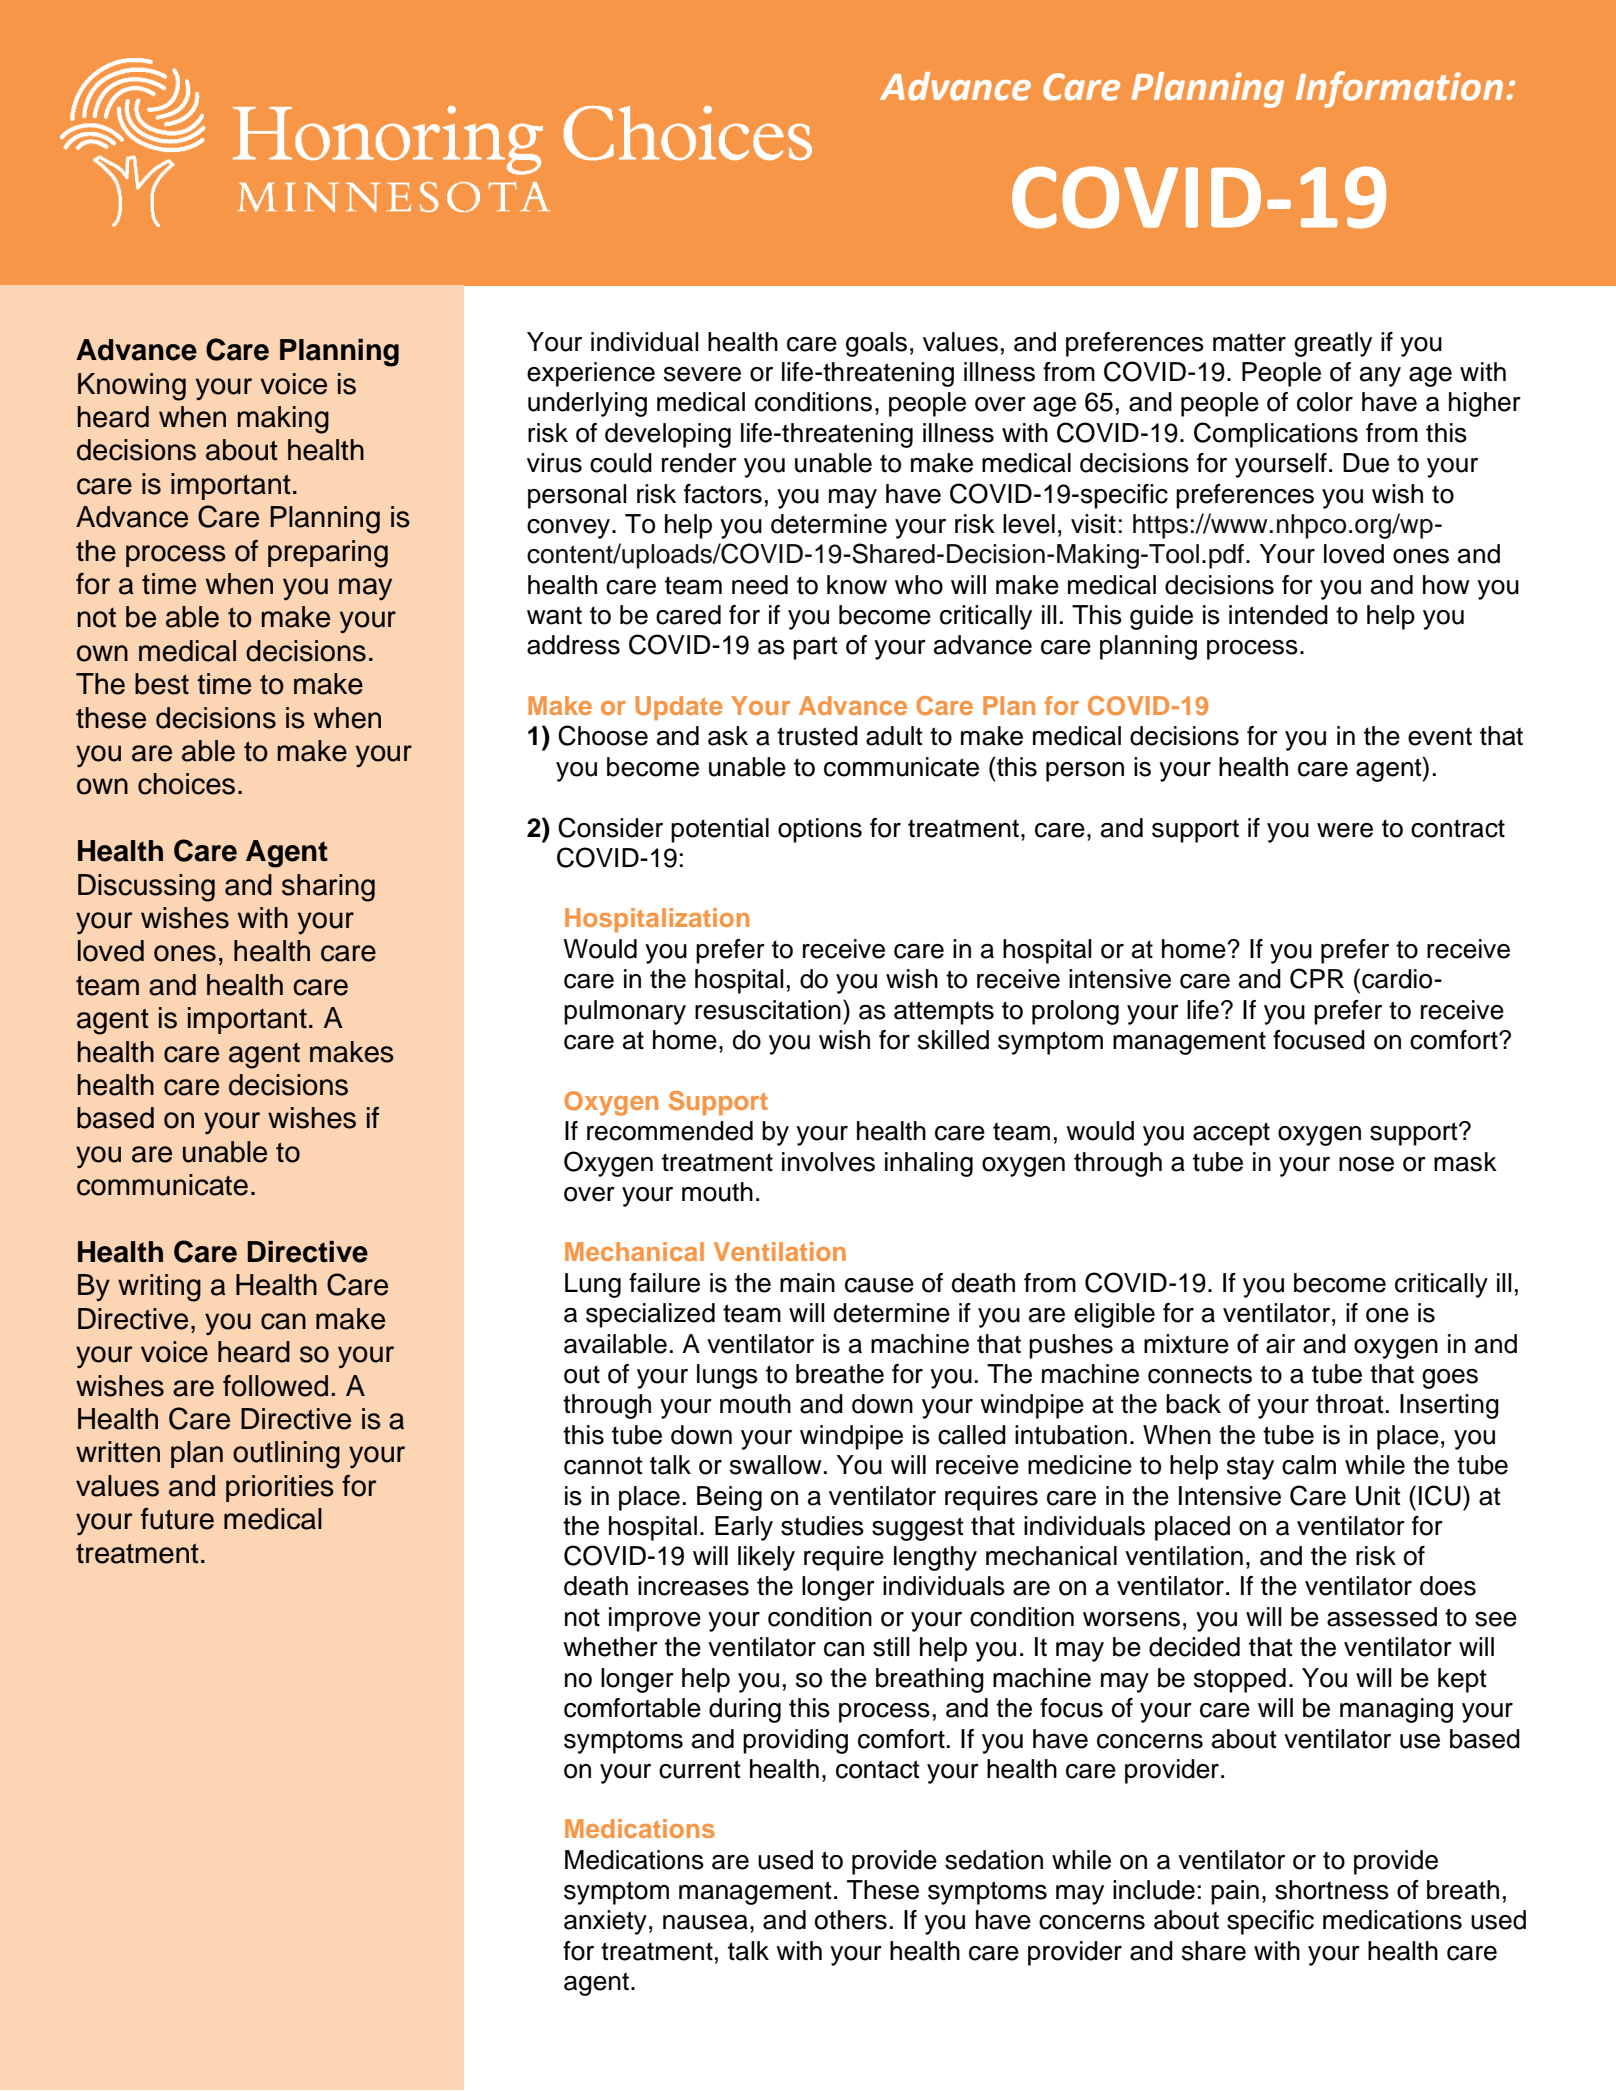 This page has width=1616, height=2091. Describe the element at coordinates (1399, 89) in the page. I see `Information` at that location.
